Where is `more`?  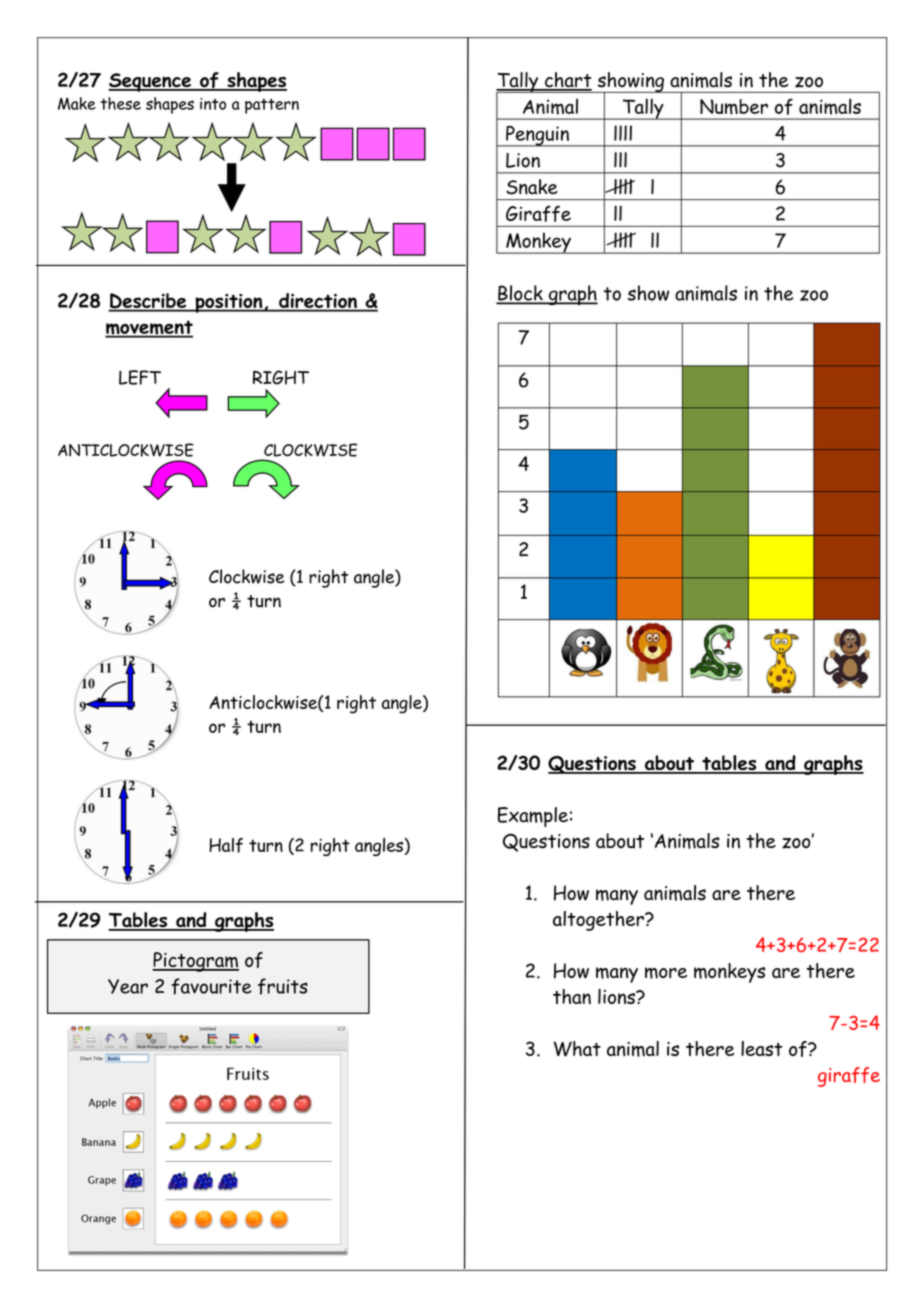
more is located at coordinates (666, 973).
